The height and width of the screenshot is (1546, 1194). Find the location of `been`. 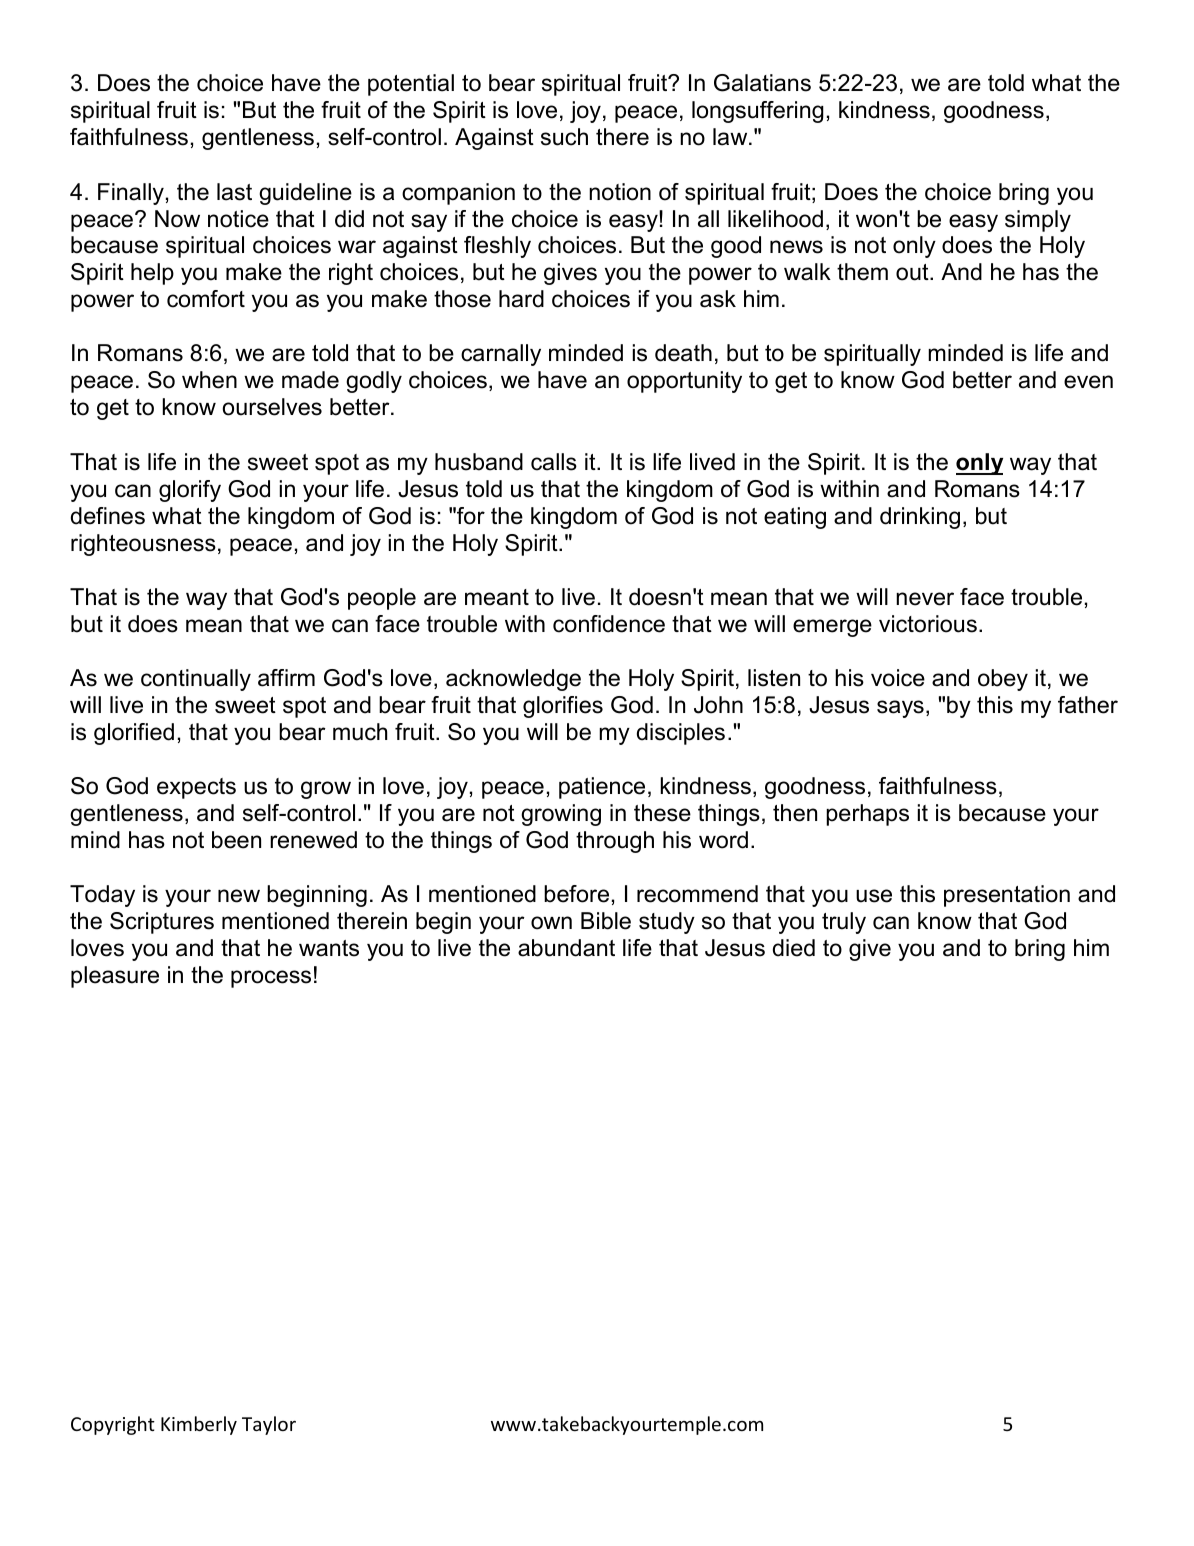

been is located at coordinates (236, 840).
